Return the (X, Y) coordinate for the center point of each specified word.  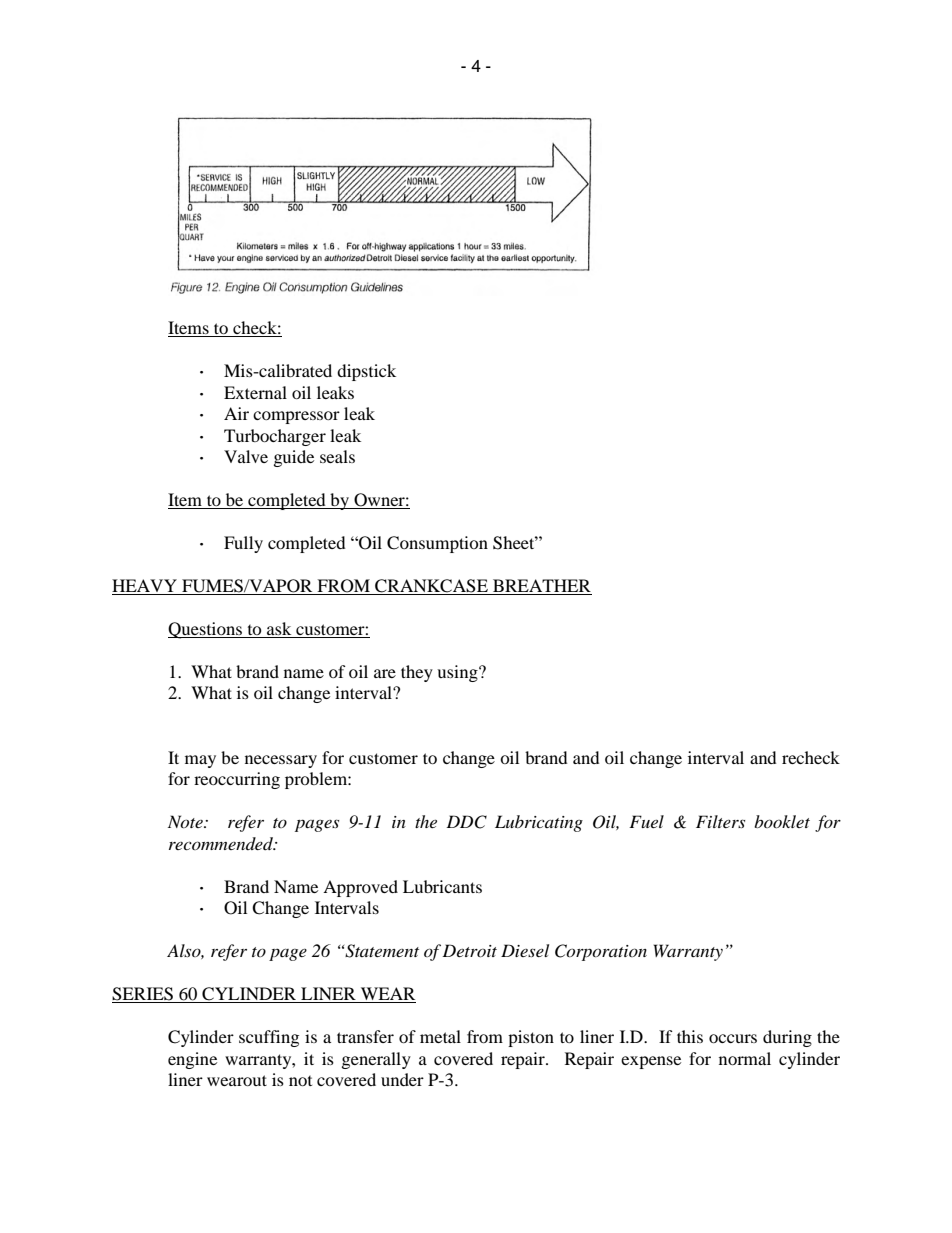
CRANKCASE (431, 587)
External (255, 392)
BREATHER (542, 585)
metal (440, 1036)
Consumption (437, 544)
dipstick (366, 372)
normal (745, 1058)
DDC (466, 822)
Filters (720, 821)
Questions (206, 630)
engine (192, 1060)
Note (186, 821)
